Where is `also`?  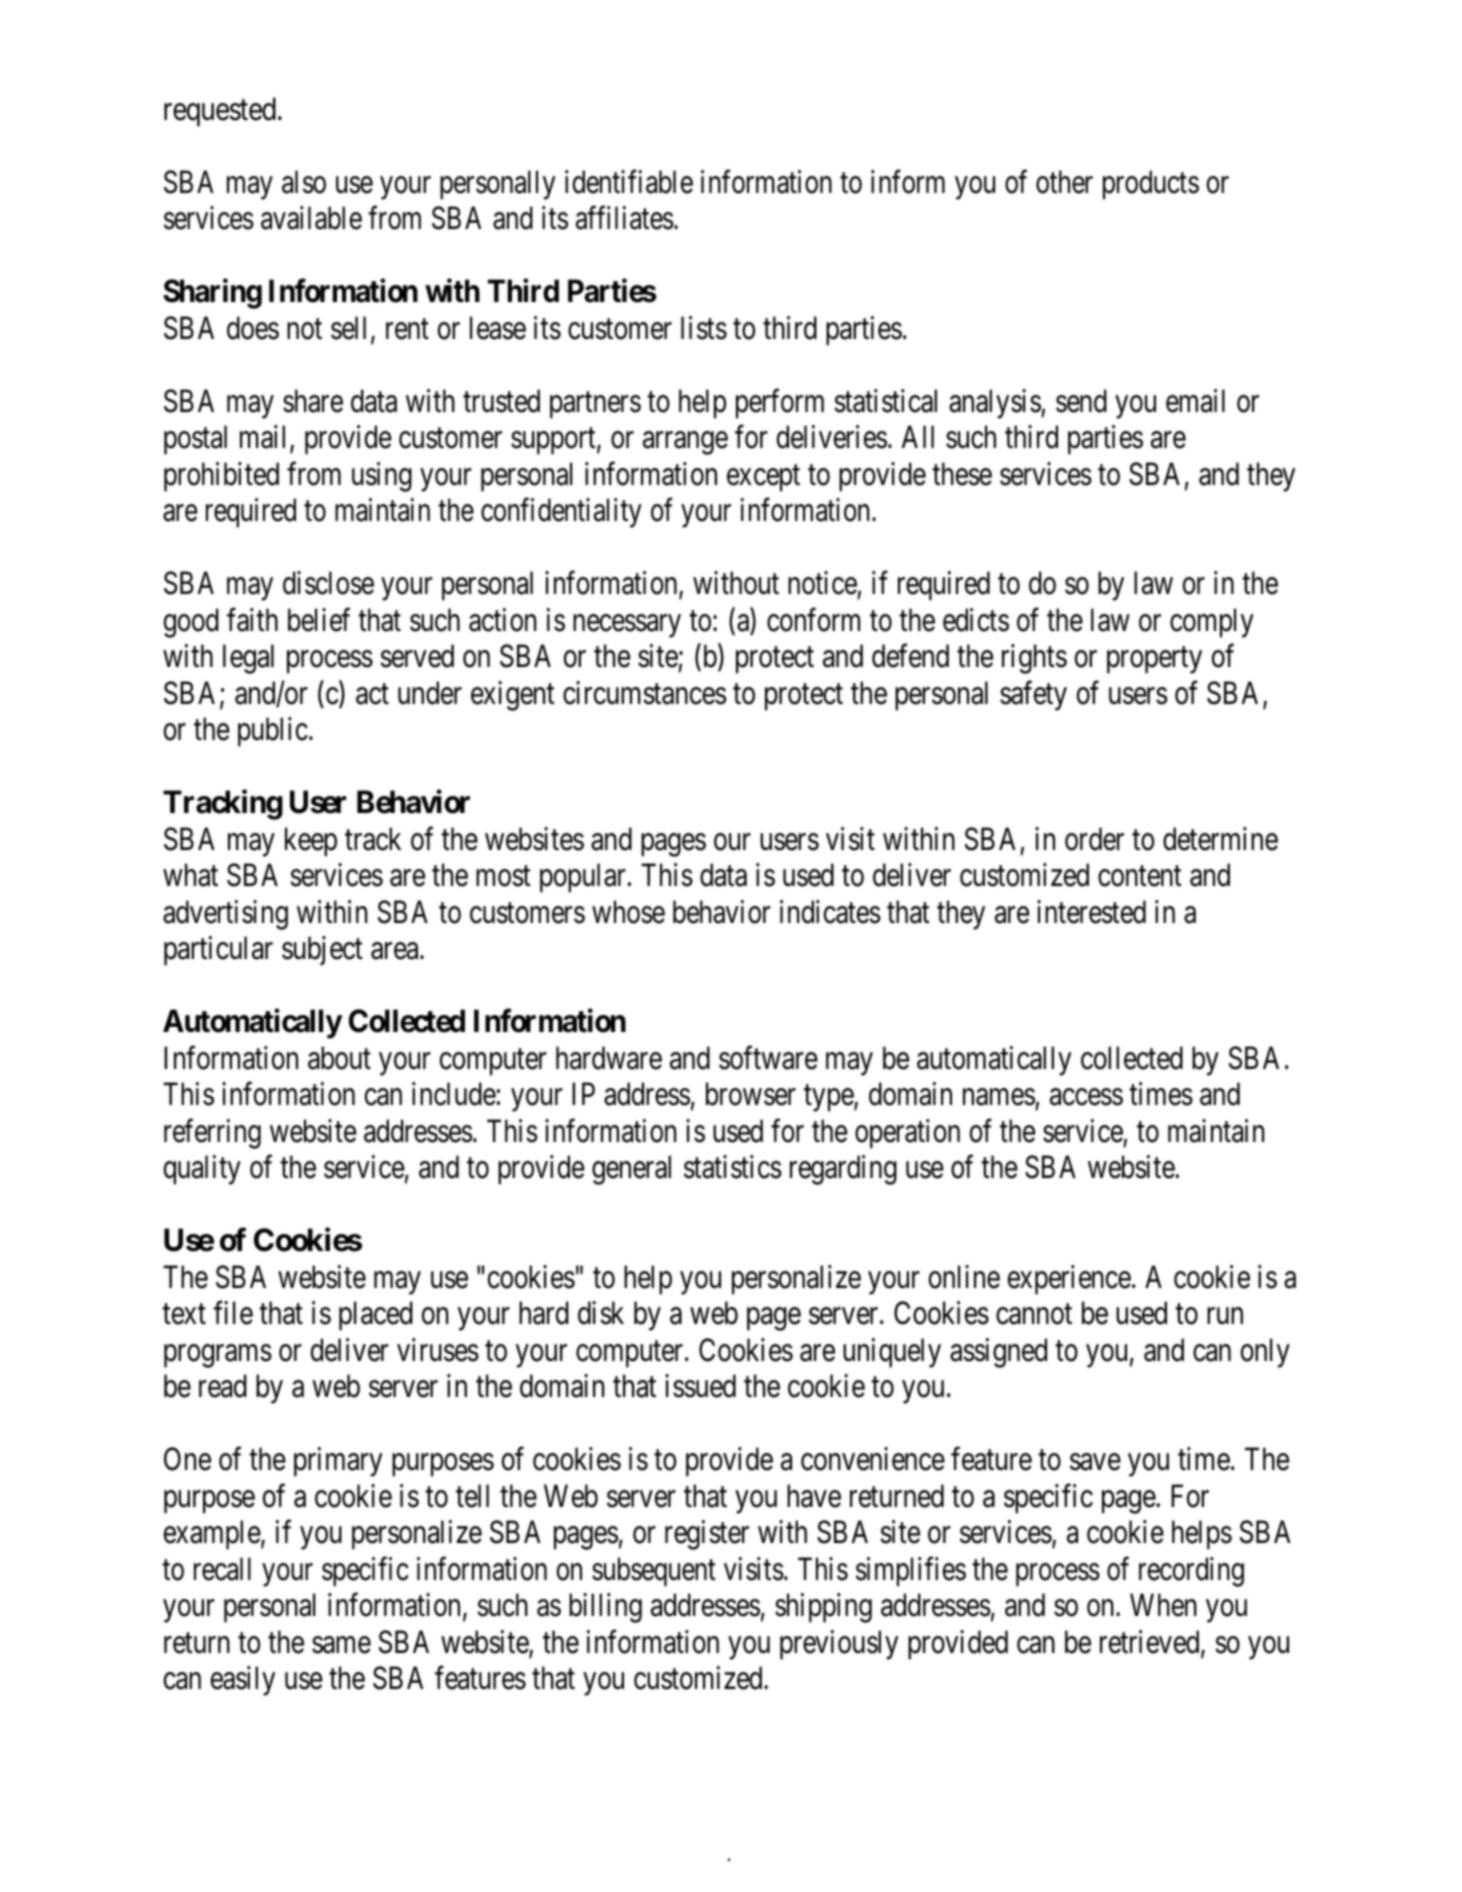 also is located at coordinates (304, 182).
